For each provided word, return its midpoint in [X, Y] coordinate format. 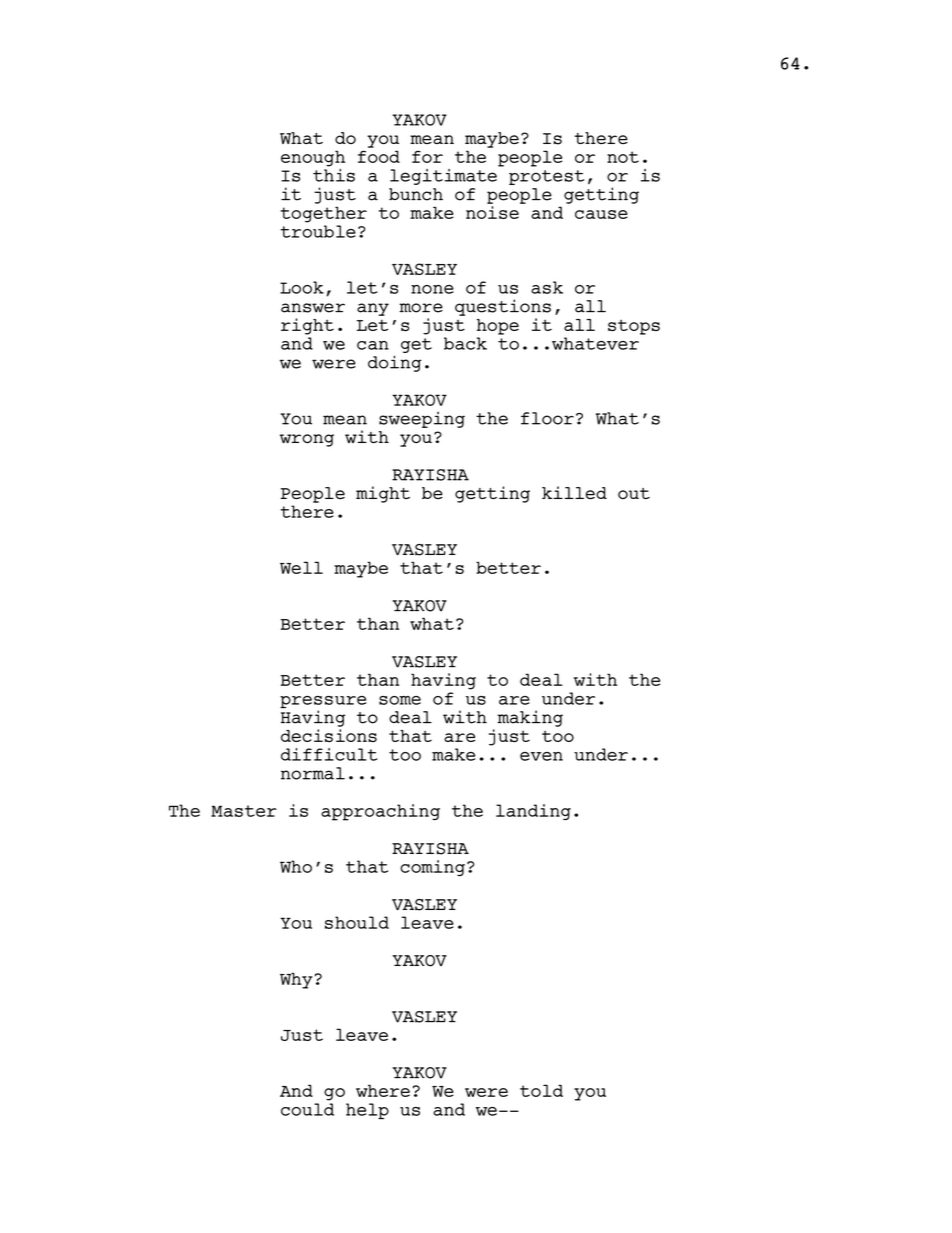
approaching [380, 812]
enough [313, 158]
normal [313, 773]
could [307, 1109]
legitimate [444, 175]
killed [574, 492]
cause [601, 214]
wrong [307, 440]
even [541, 756]
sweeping [422, 419]
